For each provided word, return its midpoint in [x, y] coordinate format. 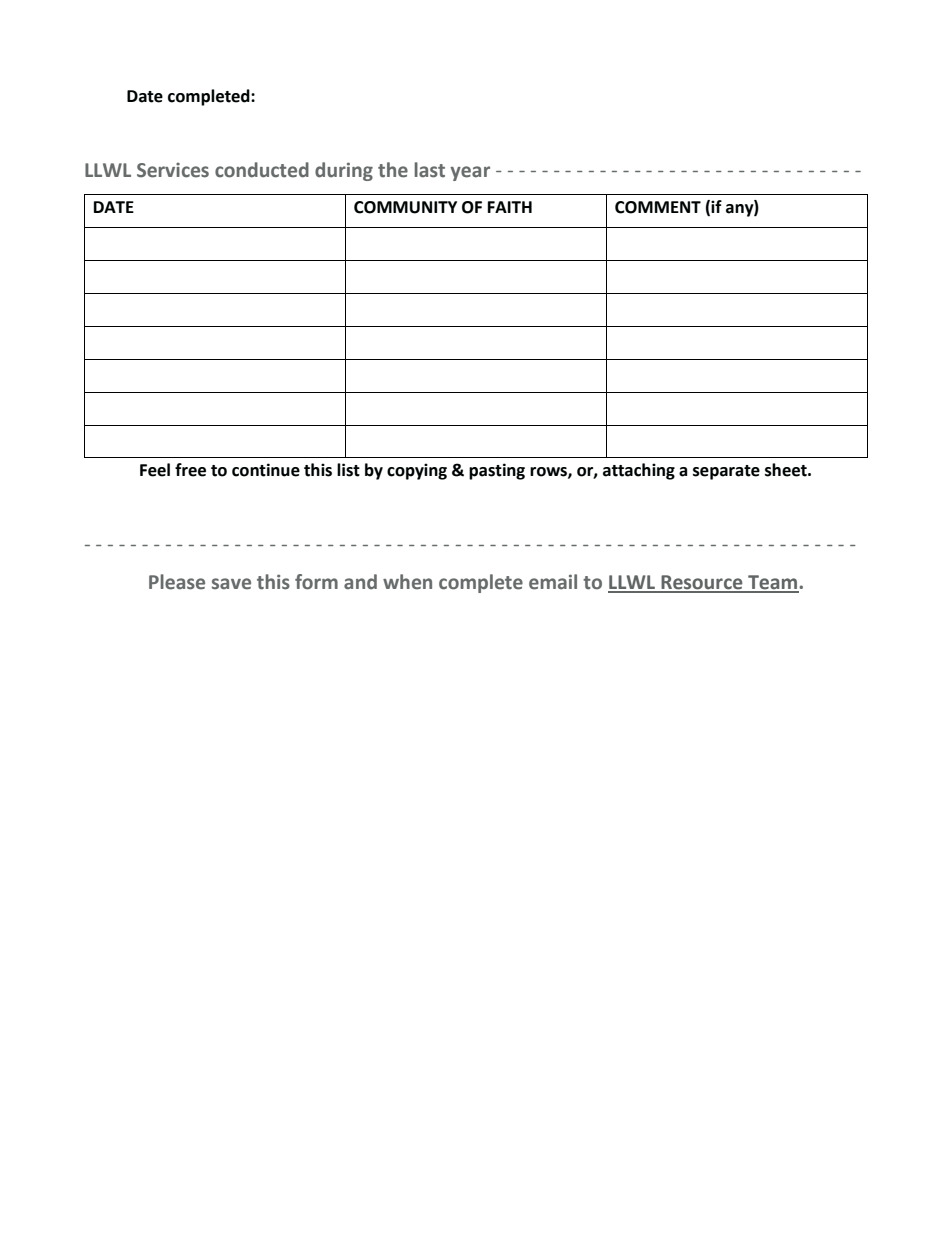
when [407, 582]
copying [417, 471]
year [470, 173]
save [231, 584]
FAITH [510, 207]
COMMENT [658, 207]
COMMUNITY [405, 207]
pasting [497, 471]
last [429, 170]
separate [726, 472]
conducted [262, 170]
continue [266, 470]
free [190, 470]
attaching [639, 471]
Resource [702, 583]
